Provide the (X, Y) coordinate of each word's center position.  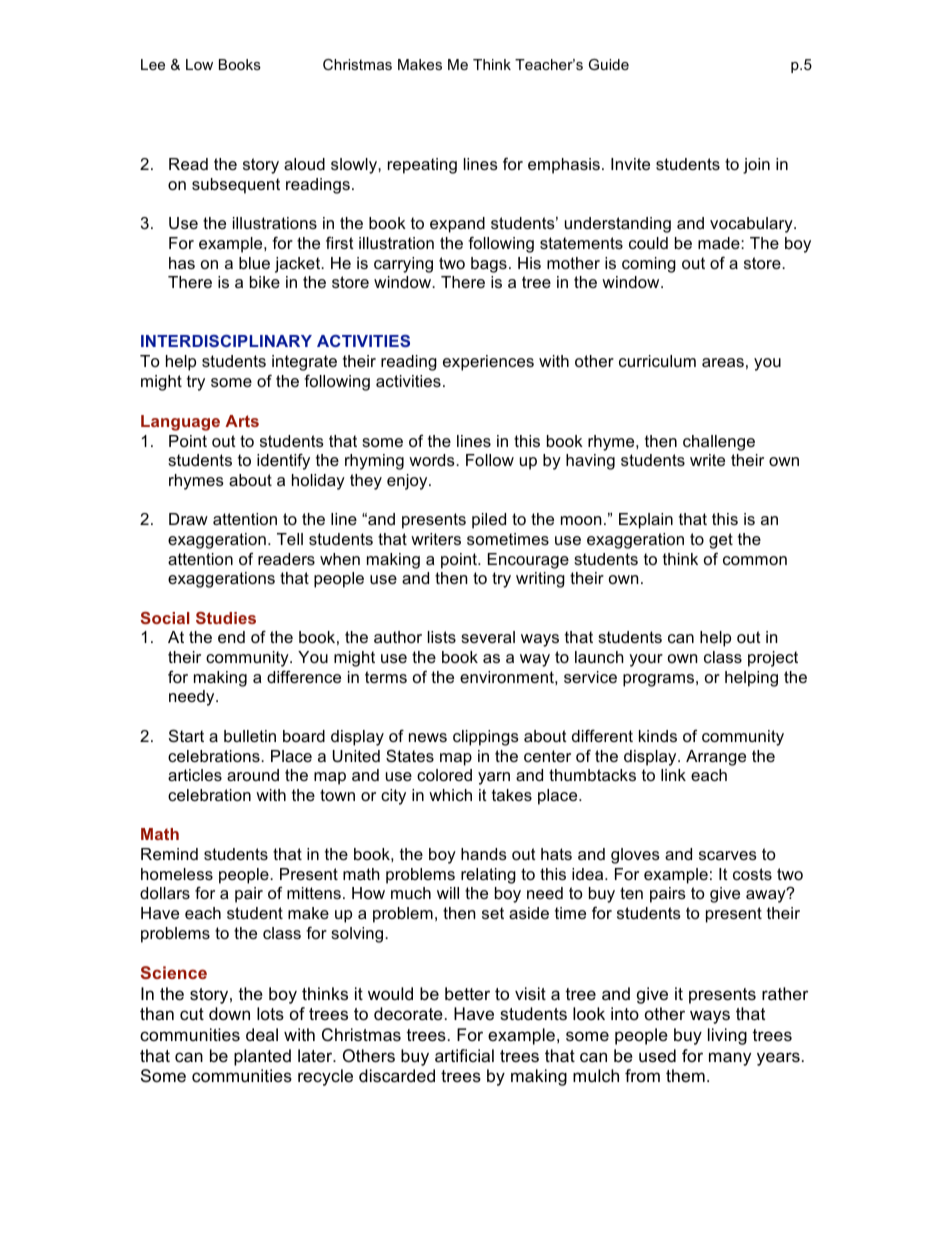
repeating (422, 166)
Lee (153, 64)
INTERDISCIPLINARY (226, 341)
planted (262, 1057)
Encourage (528, 561)
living (727, 1036)
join (756, 166)
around (253, 775)
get (721, 541)
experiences (488, 363)
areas (723, 362)
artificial (464, 1056)
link (673, 775)
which (450, 795)
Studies (226, 618)
